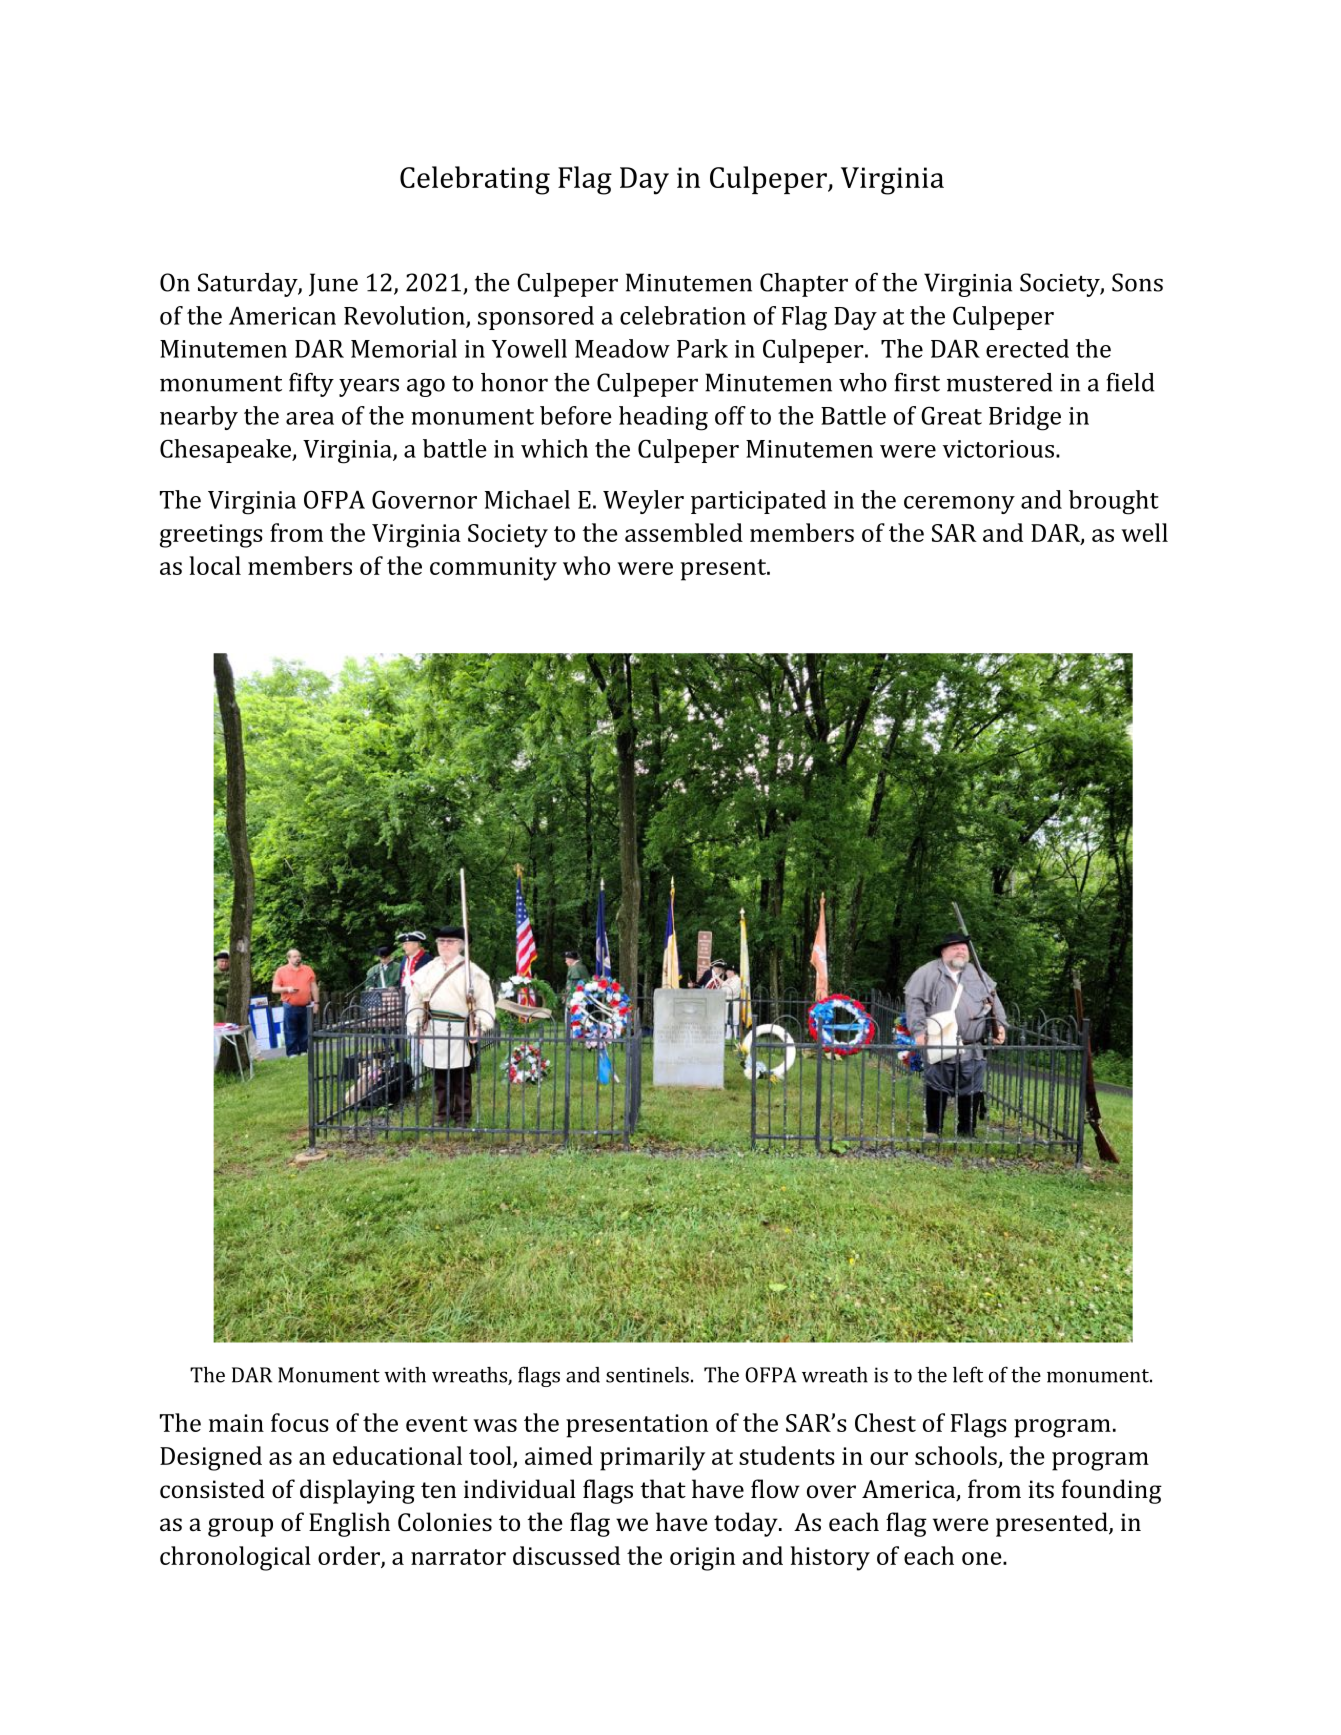  I want to click on sentinels, so click(647, 1375).
